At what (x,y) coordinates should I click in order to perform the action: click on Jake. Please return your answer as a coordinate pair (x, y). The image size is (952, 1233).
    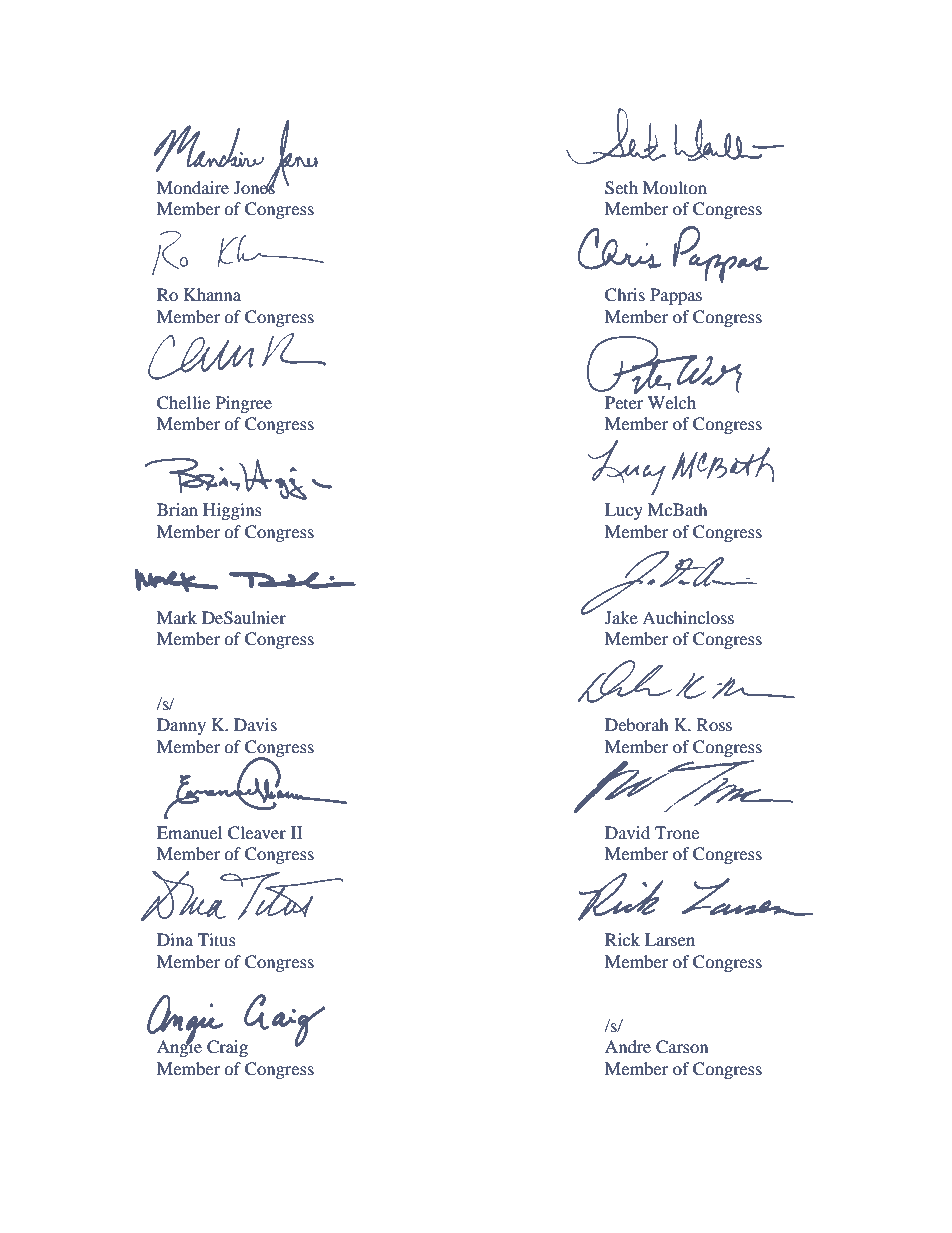
    Looking at the image, I should click on (621, 617).
